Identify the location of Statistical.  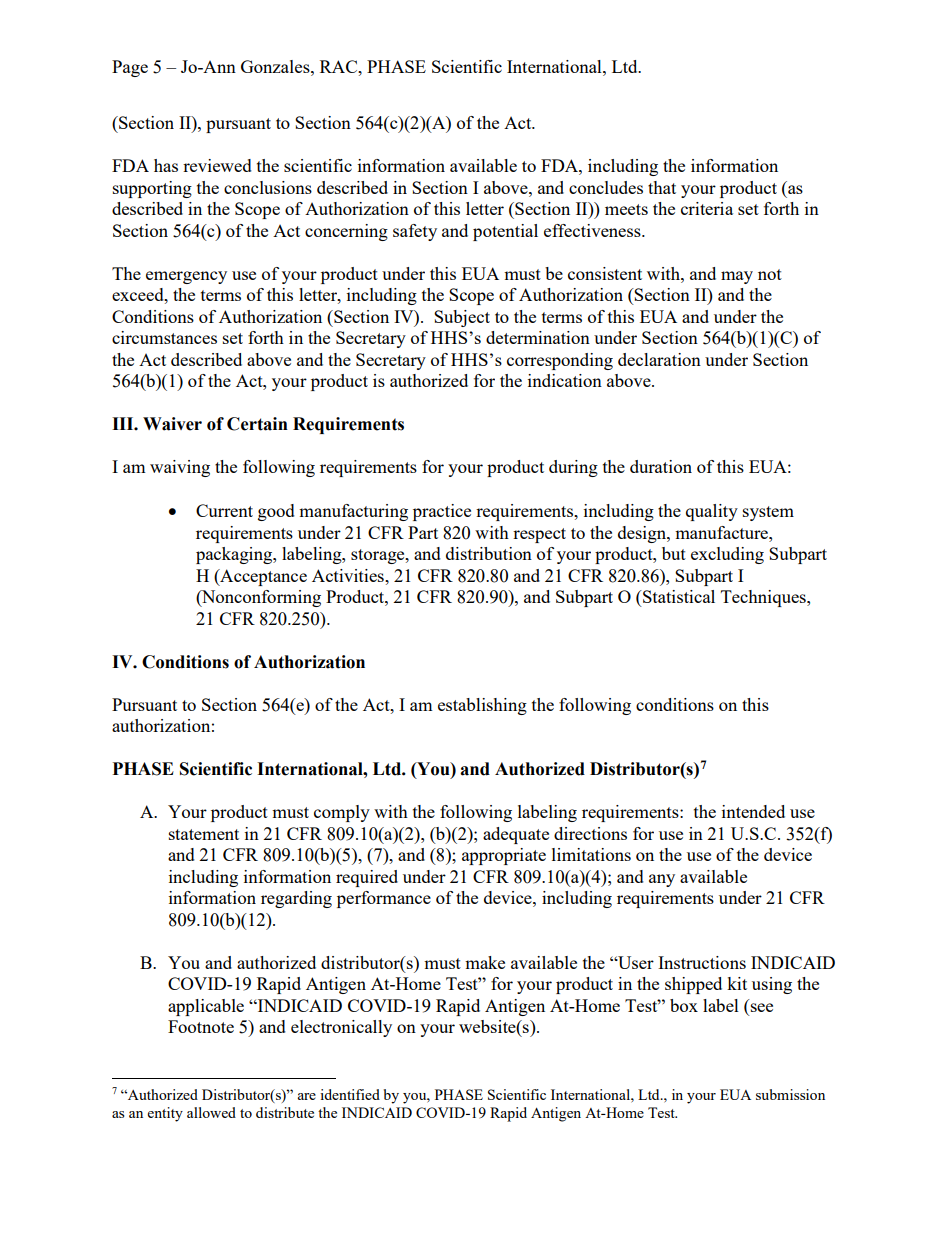
(678, 596).
